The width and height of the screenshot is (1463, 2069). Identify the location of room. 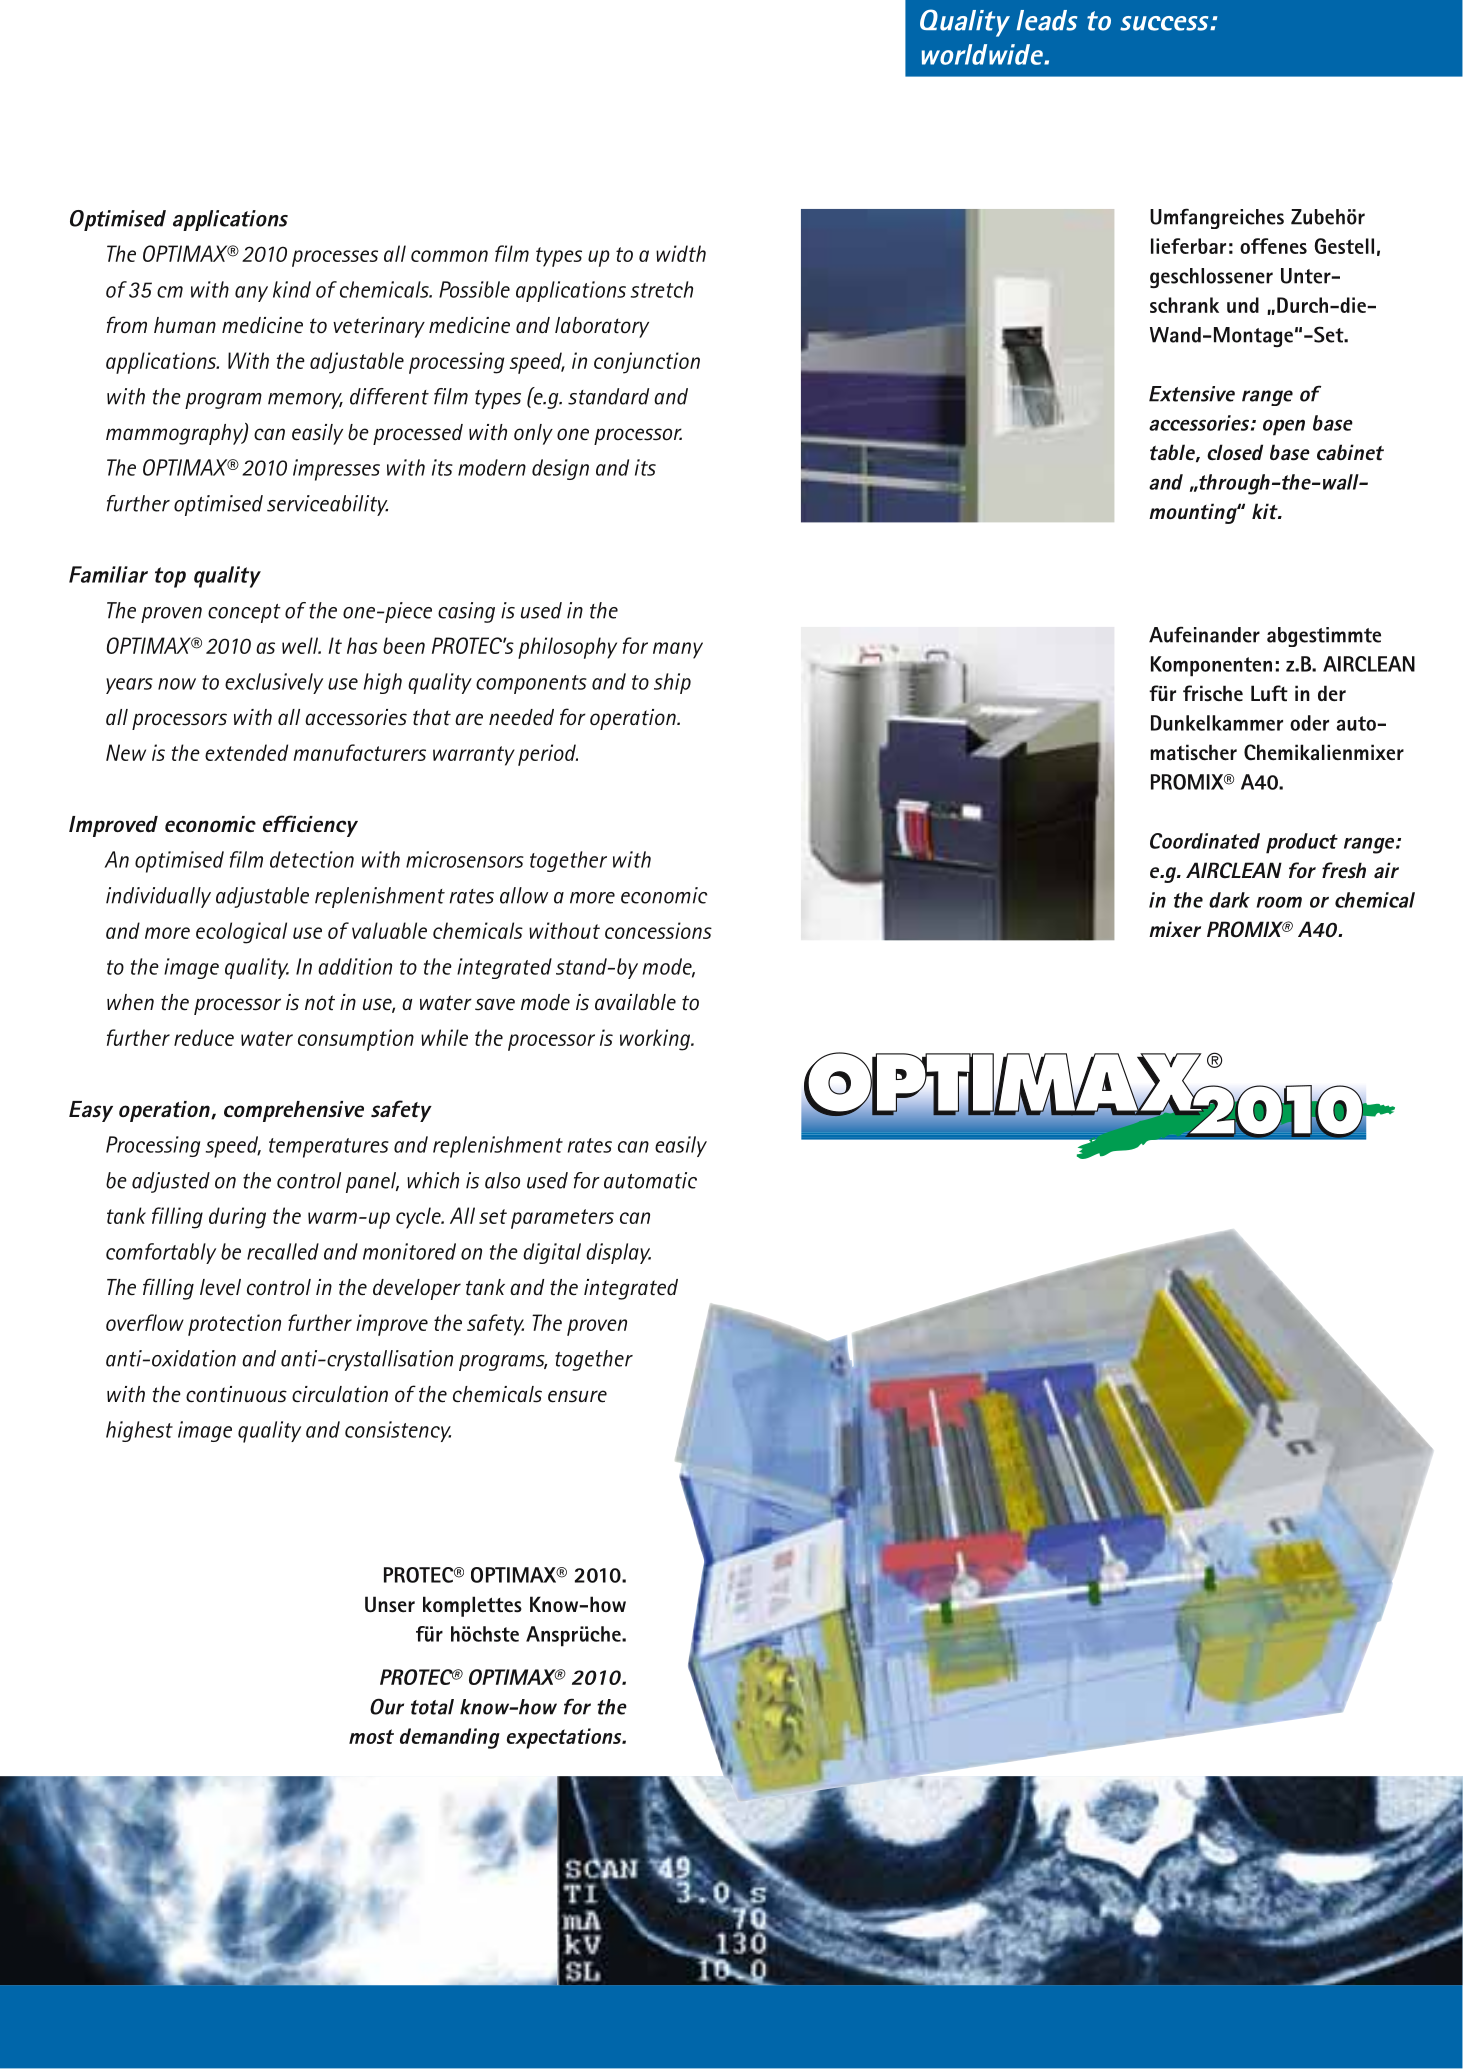
(1279, 902).
